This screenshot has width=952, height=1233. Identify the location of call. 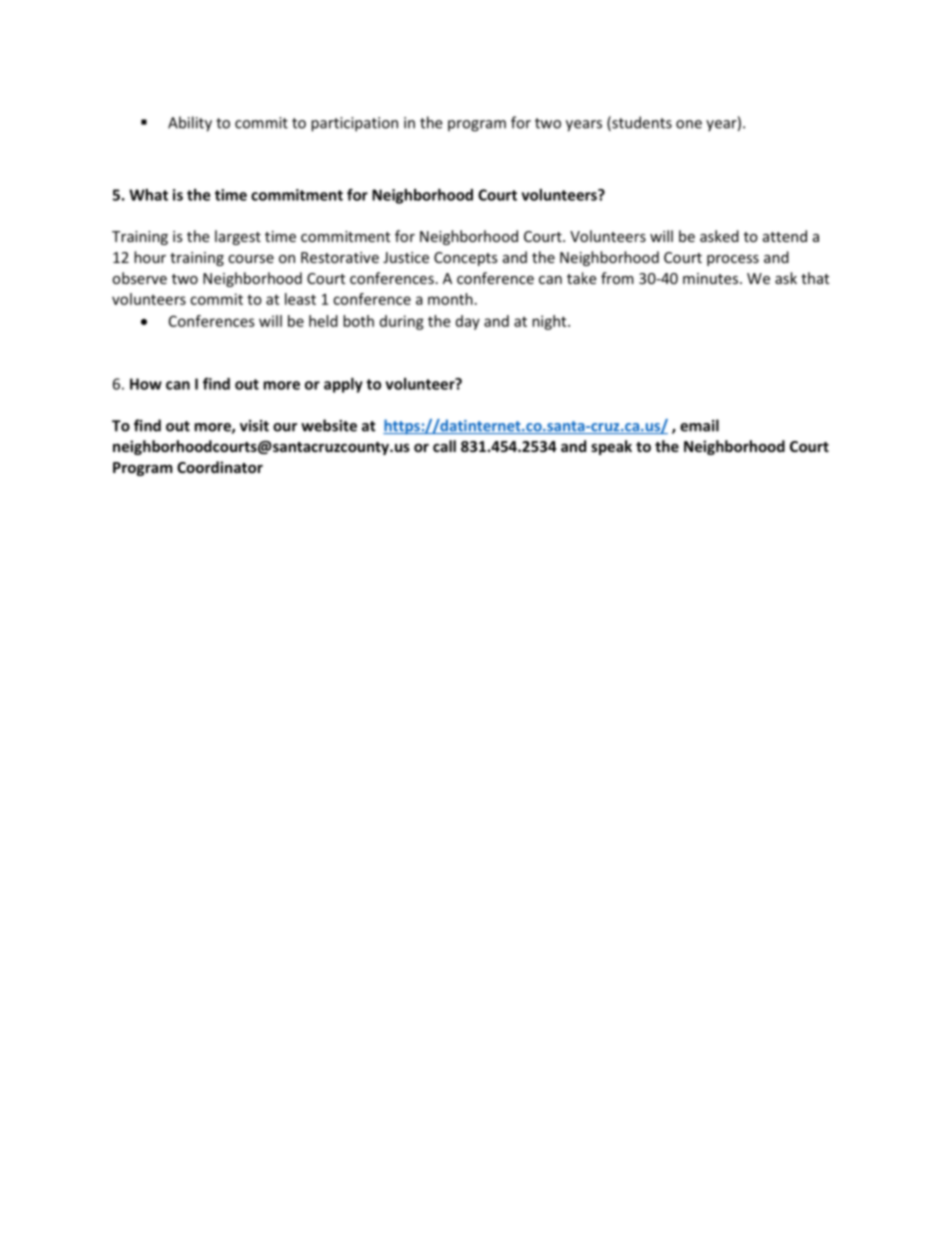
(444, 446).
